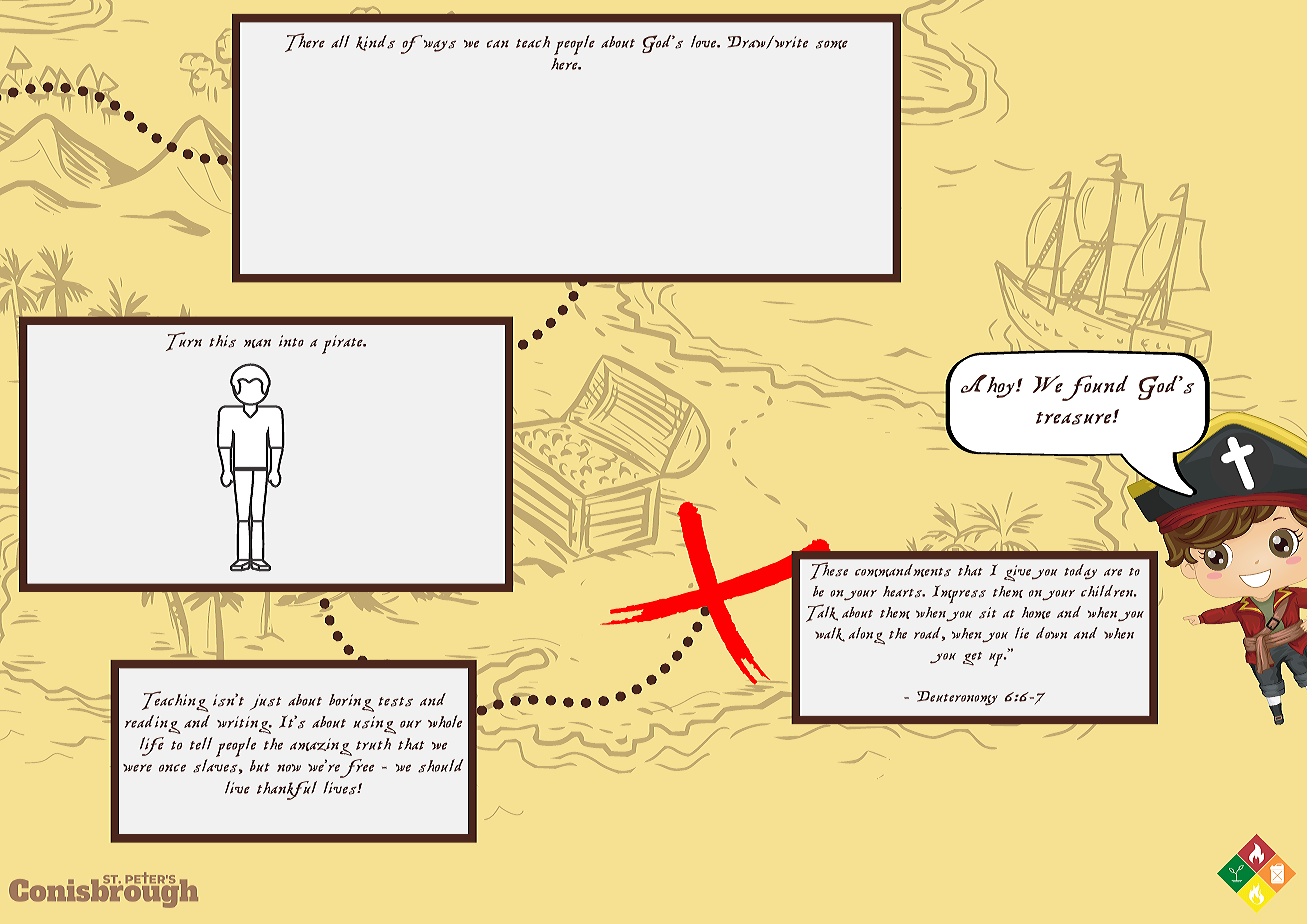  Describe the element at coordinates (832, 44) in the screenshot. I see `some` at that location.
